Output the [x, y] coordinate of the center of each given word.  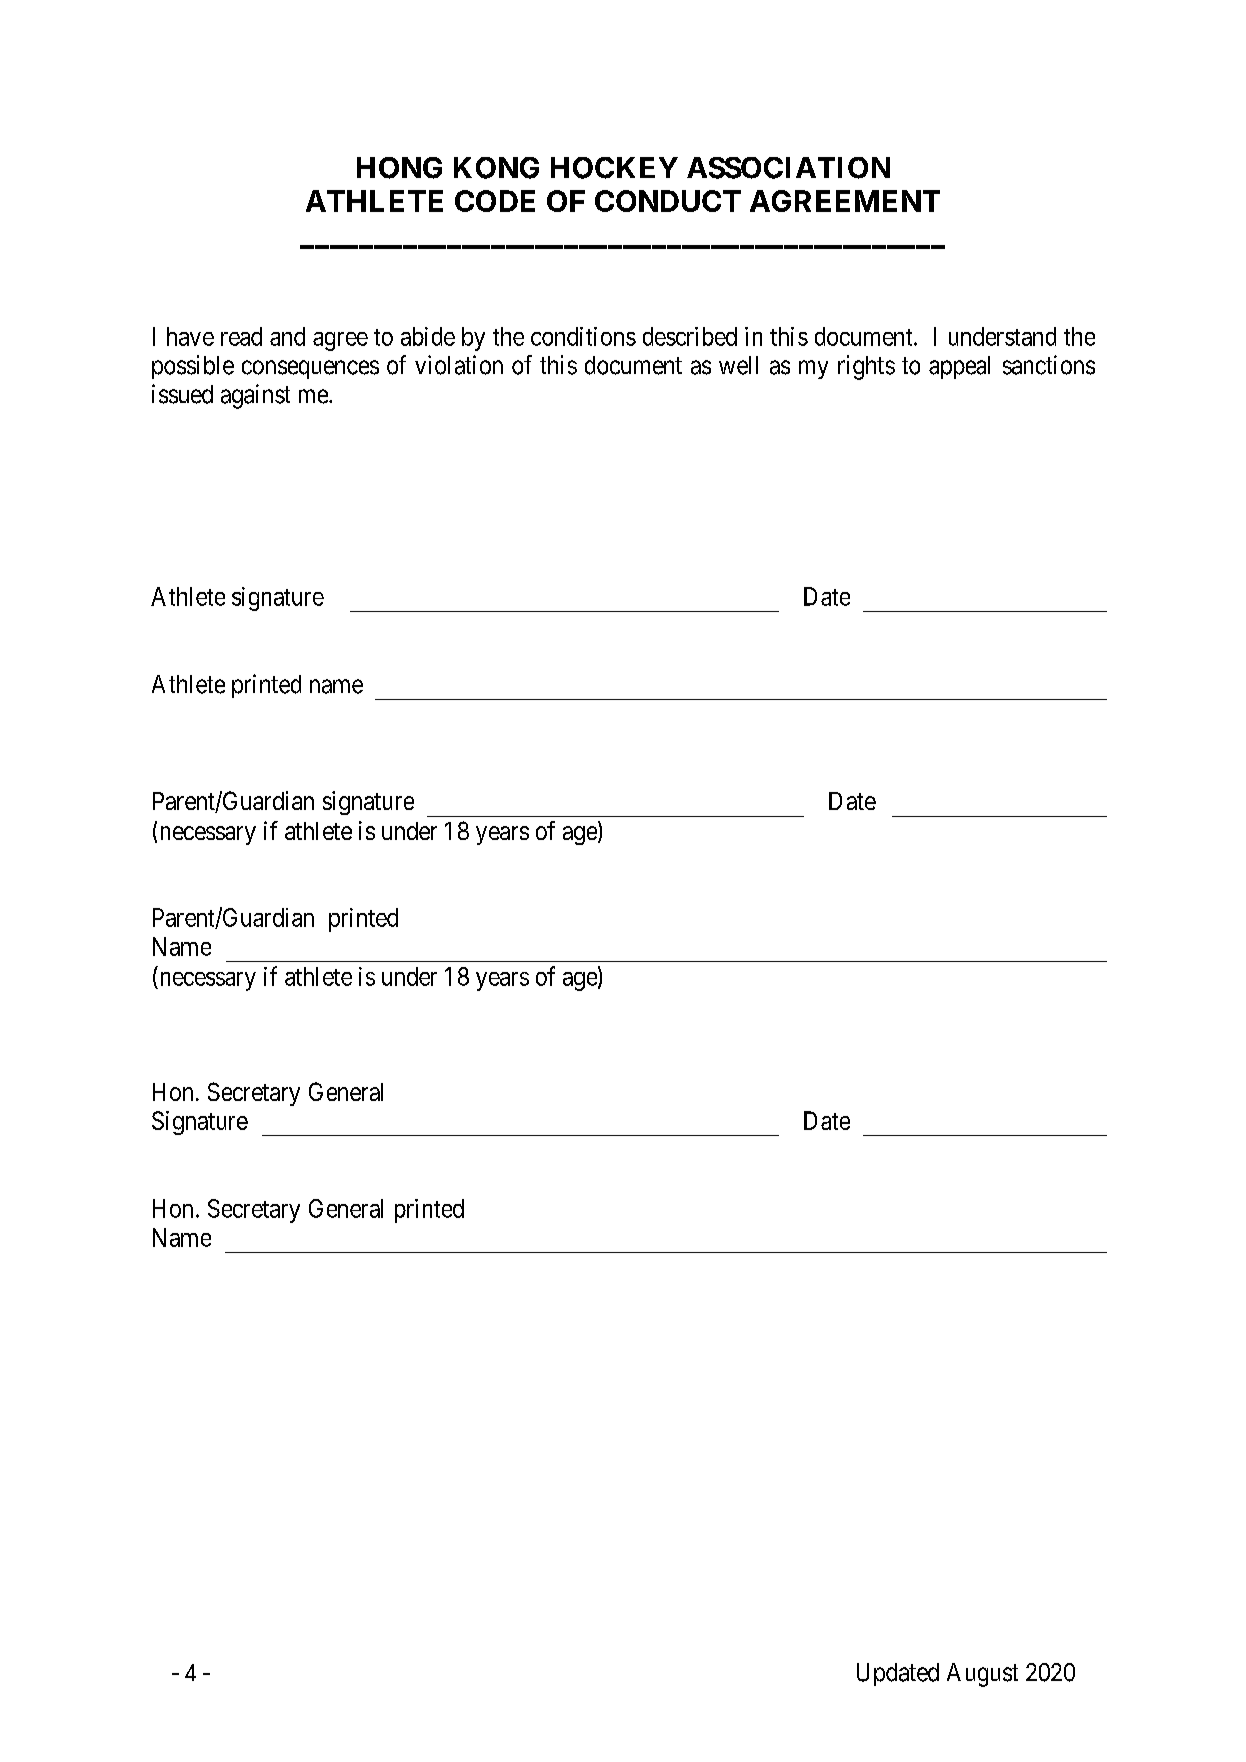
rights [866, 367]
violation [459, 365]
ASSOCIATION [788, 168]
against [255, 396]
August [982, 1675]
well [738, 365]
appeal [959, 367]
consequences [310, 369]
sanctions [1049, 365]
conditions [583, 336]
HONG [399, 168]
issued [182, 394]
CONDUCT [668, 201]
